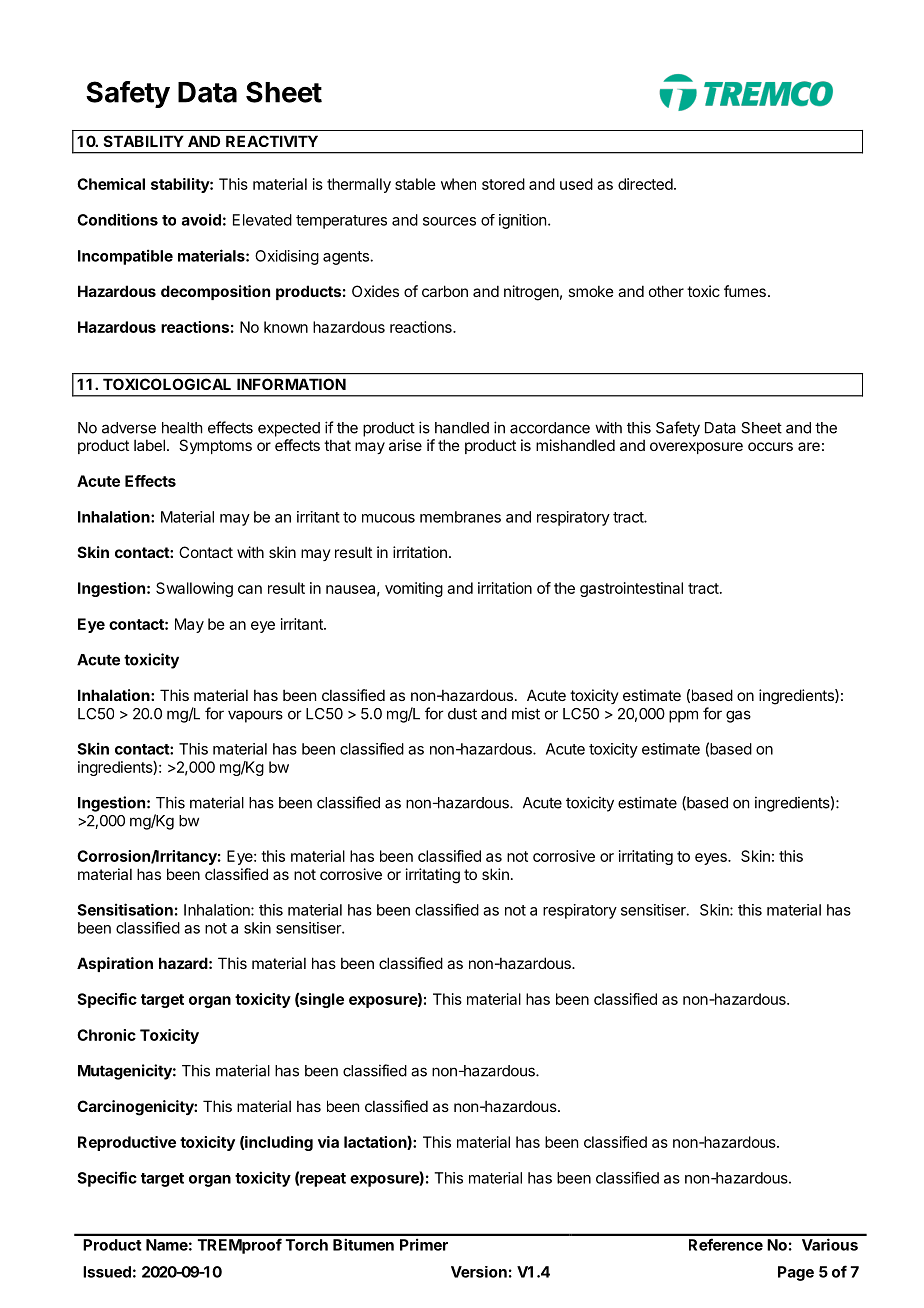  Describe the element at coordinates (645, 184) in the document. I see `directed` at that location.
